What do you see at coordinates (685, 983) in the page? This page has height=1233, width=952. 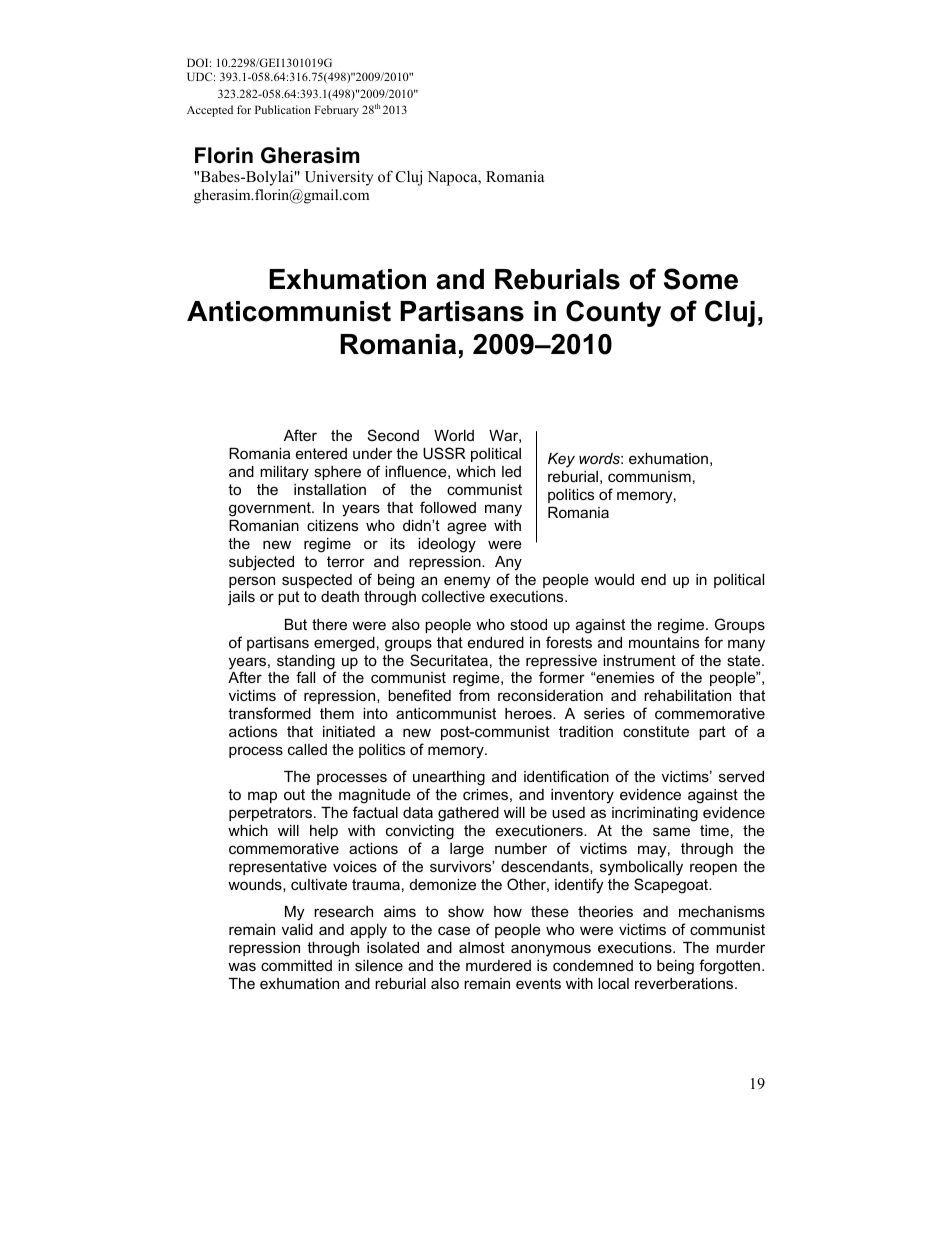 I see `reverberations` at bounding box center [685, 983].
